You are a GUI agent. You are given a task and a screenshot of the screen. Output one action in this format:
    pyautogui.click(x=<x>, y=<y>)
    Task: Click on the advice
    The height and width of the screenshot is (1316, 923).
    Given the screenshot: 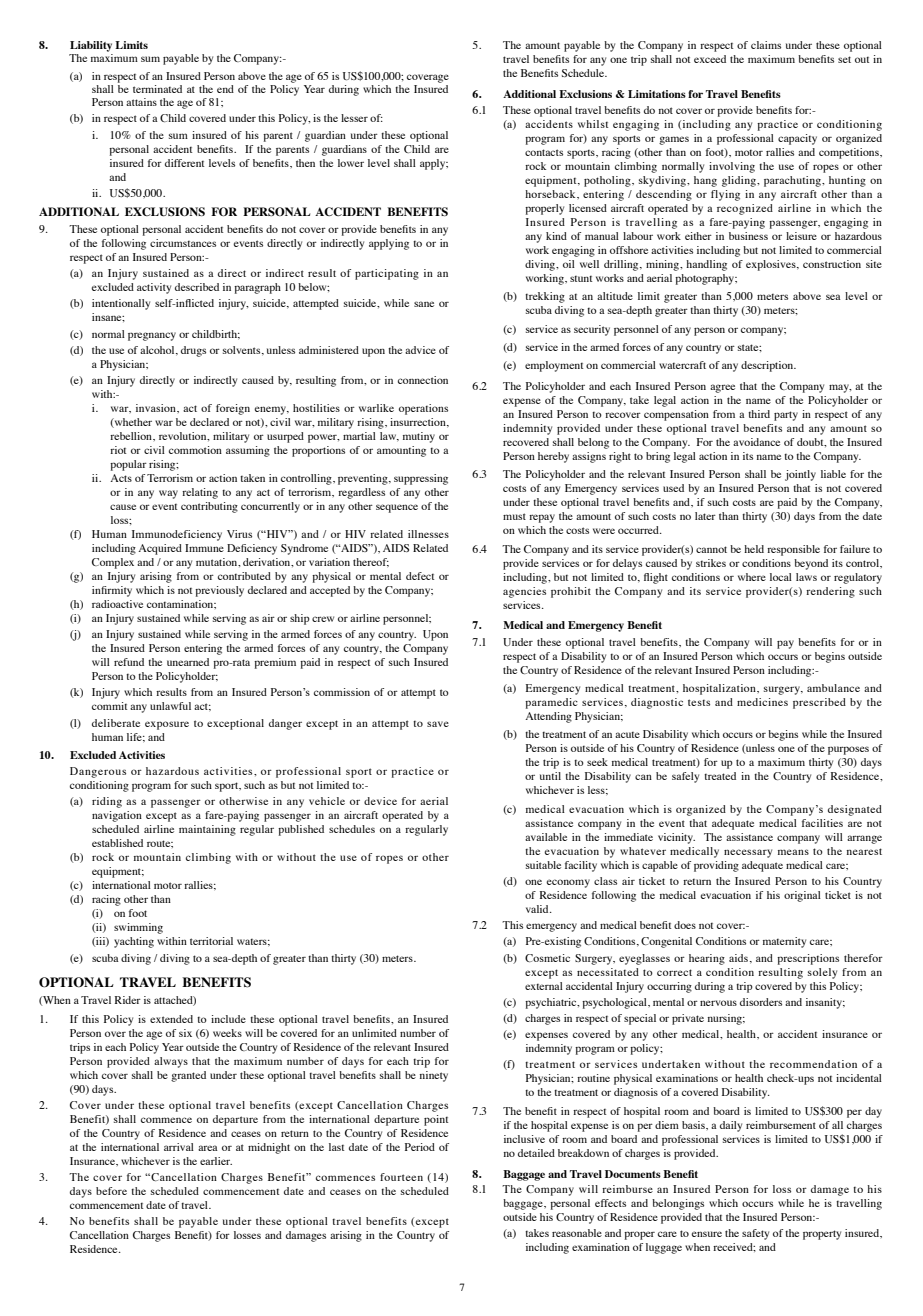 What is the action you would take?
    pyautogui.click(x=420, y=350)
